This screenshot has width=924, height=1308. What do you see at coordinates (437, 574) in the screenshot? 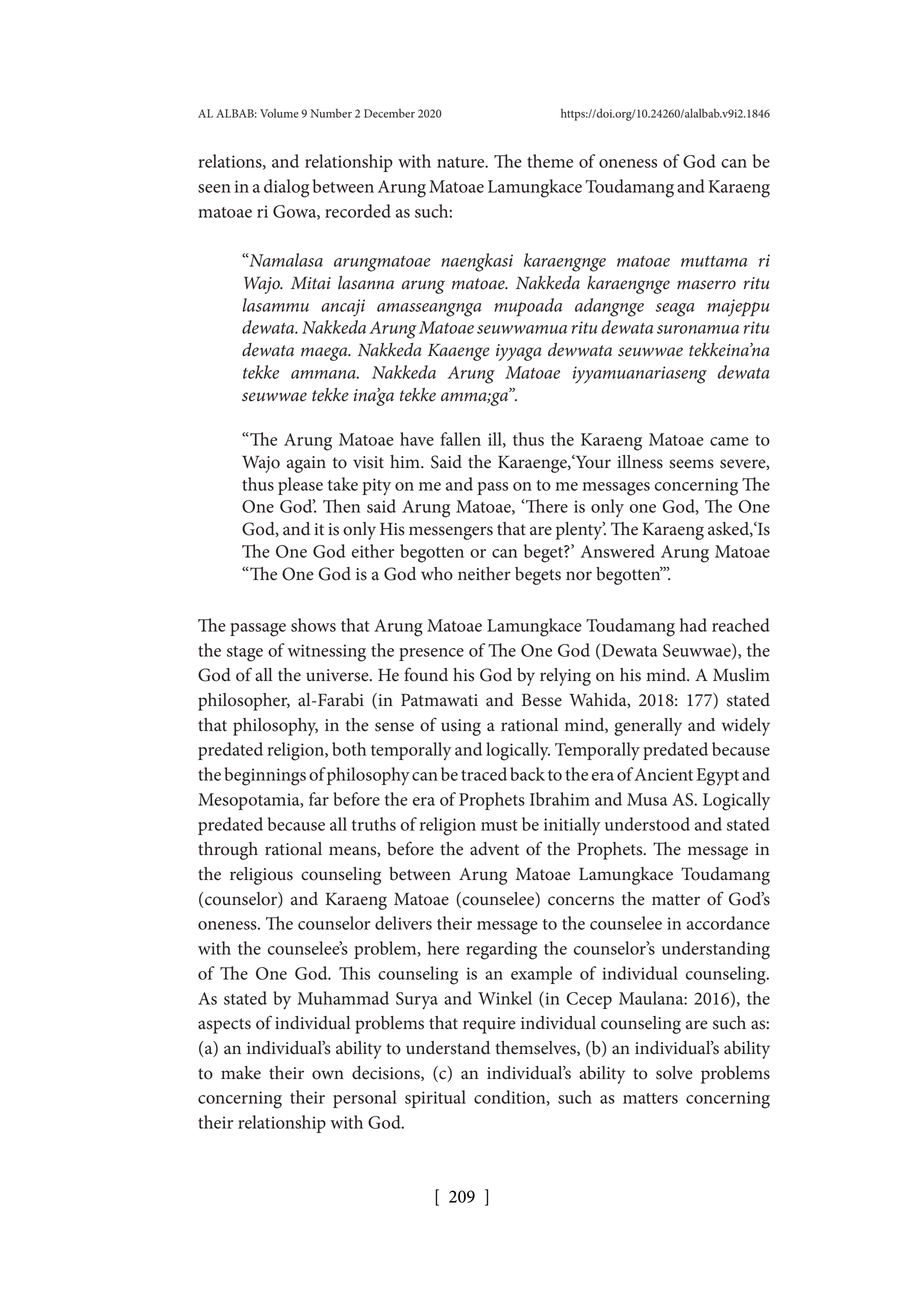
I see `who` at bounding box center [437, 574].
